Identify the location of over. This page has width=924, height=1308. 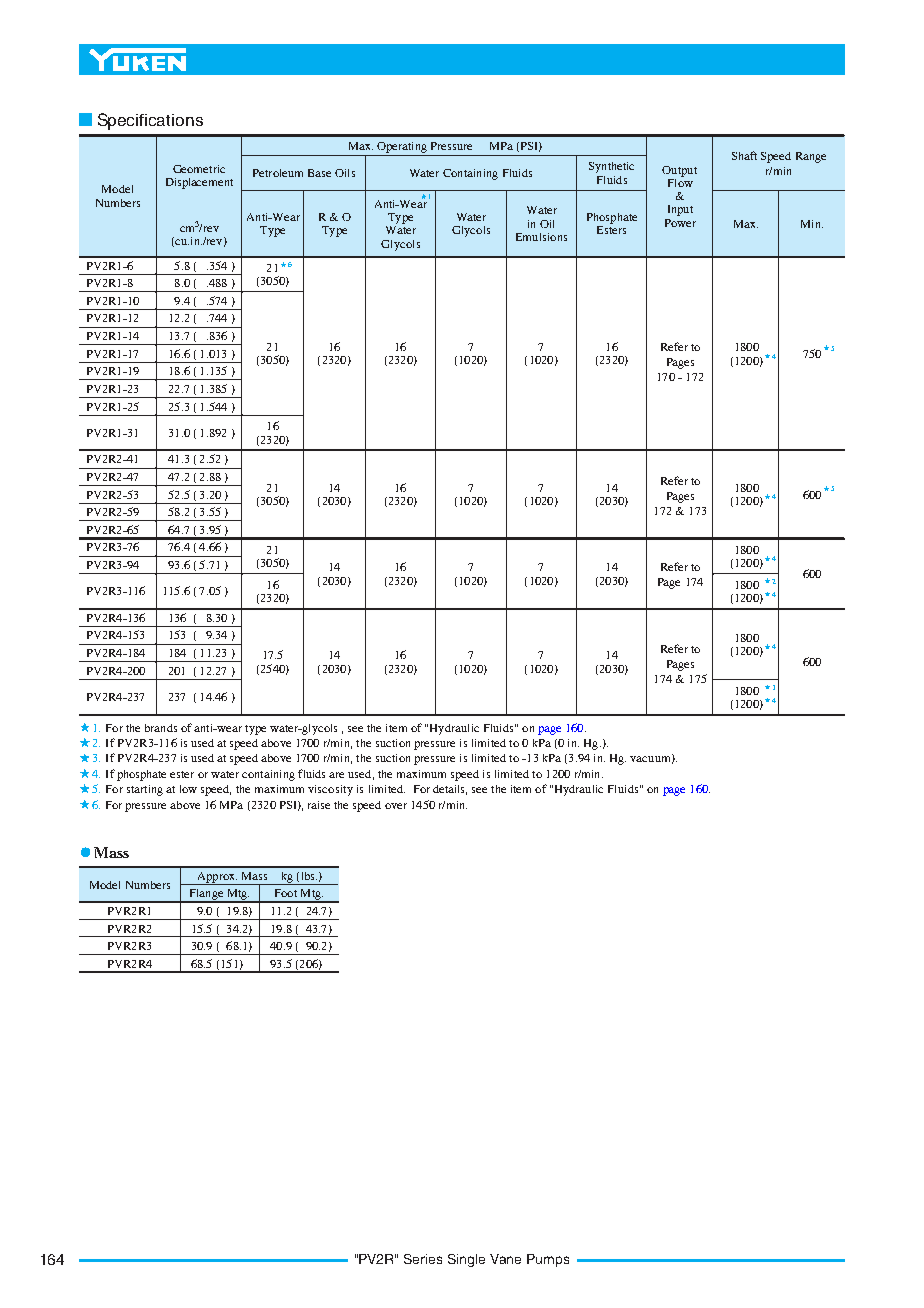
(396, 806).
